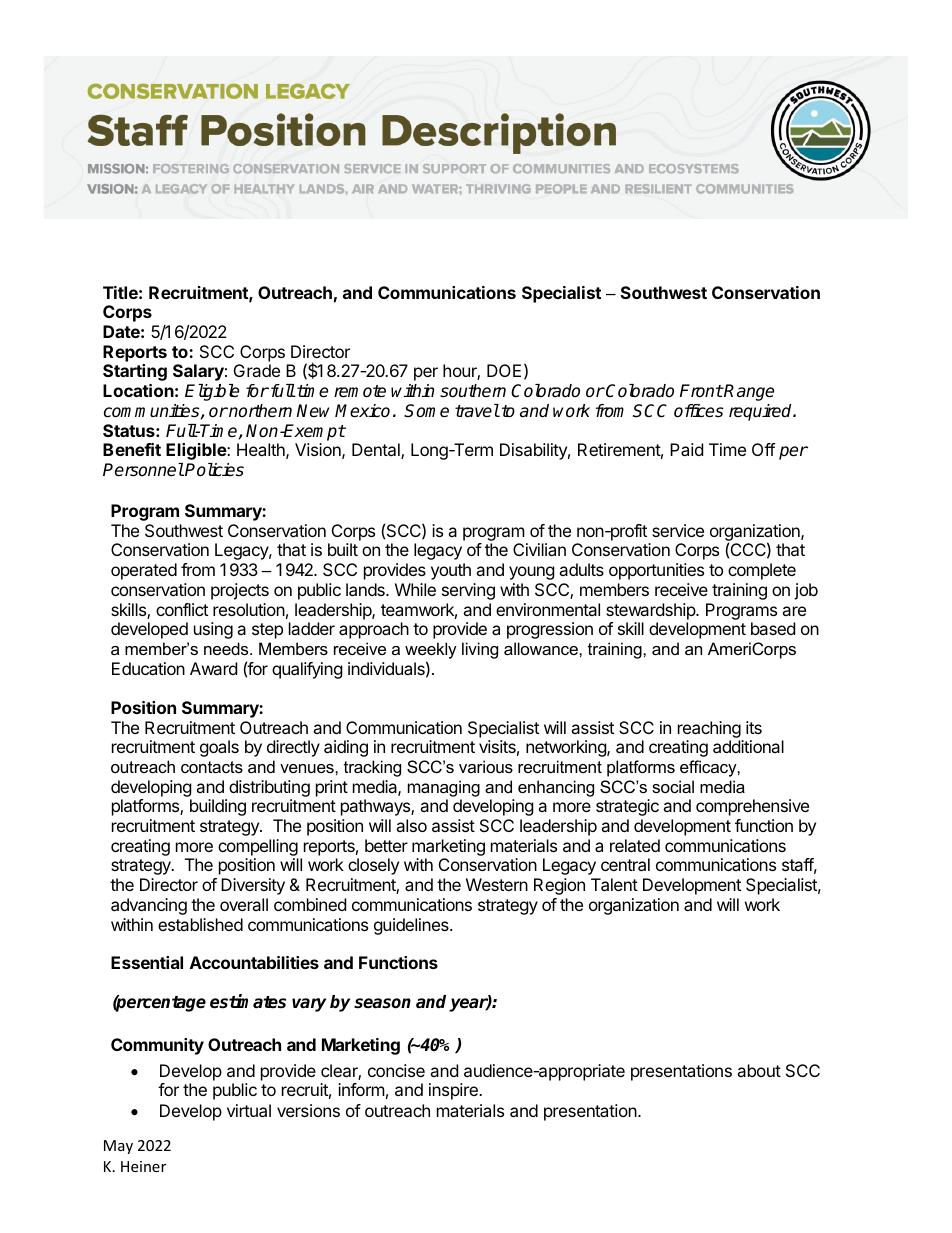 This document has height=1233, width=952. What do you see at coordinates (412, 926) in the document?
I see `guidelines` at bounding box center [412, 926].
